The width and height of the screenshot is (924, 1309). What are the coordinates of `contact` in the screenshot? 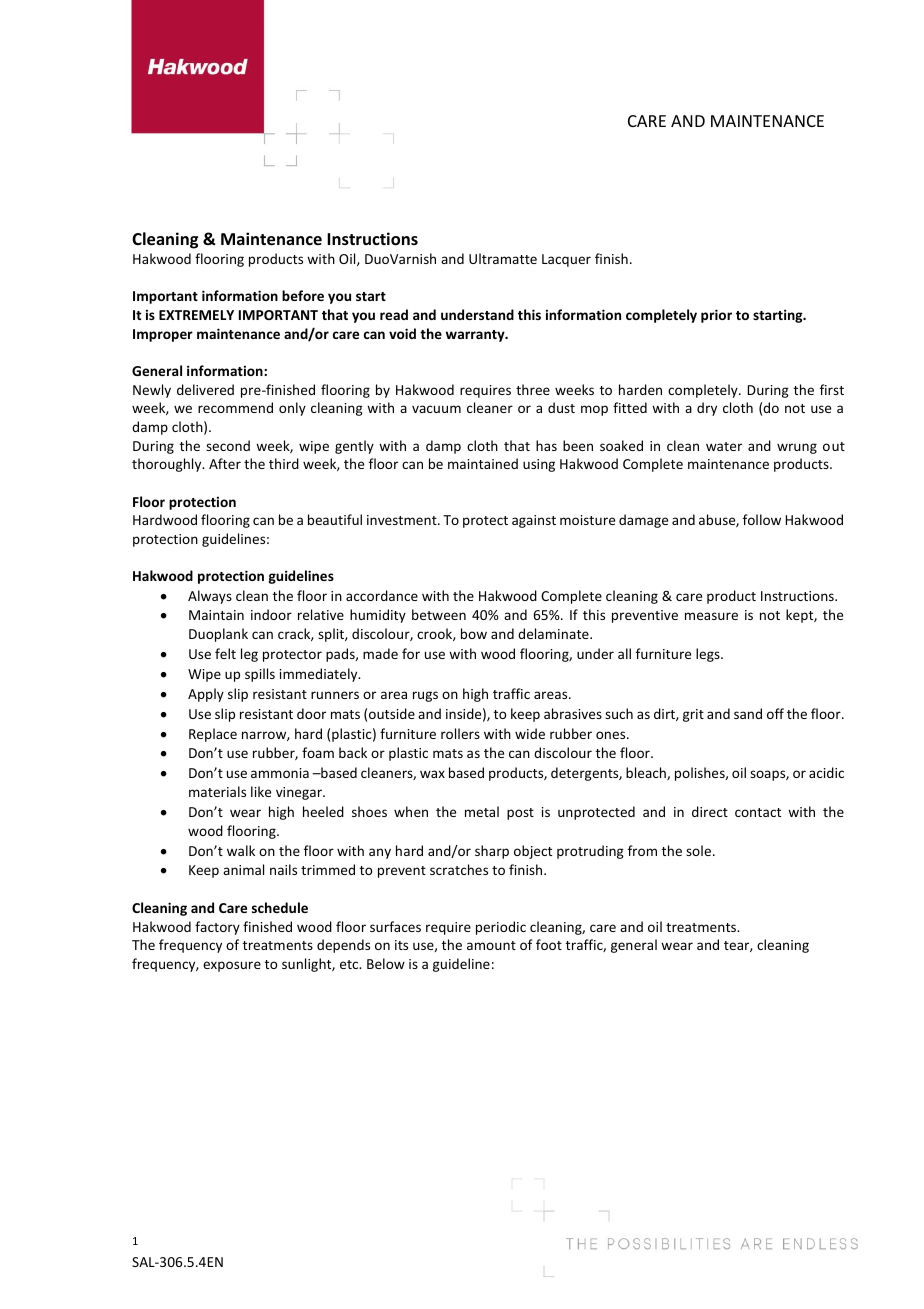 It's located at (758, 812).
